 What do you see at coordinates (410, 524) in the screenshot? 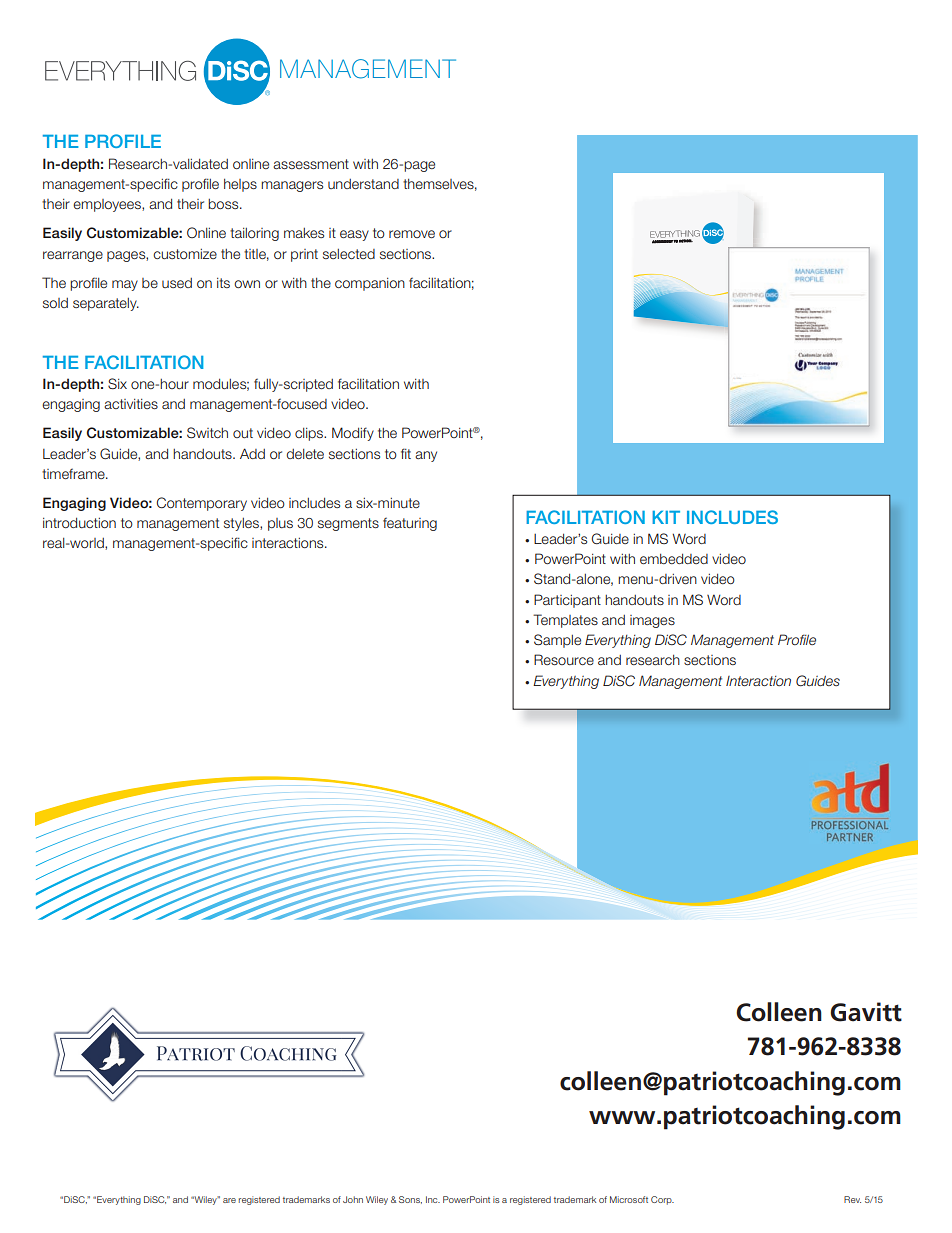
I see `featuring` at bounding box center [410, 524].
